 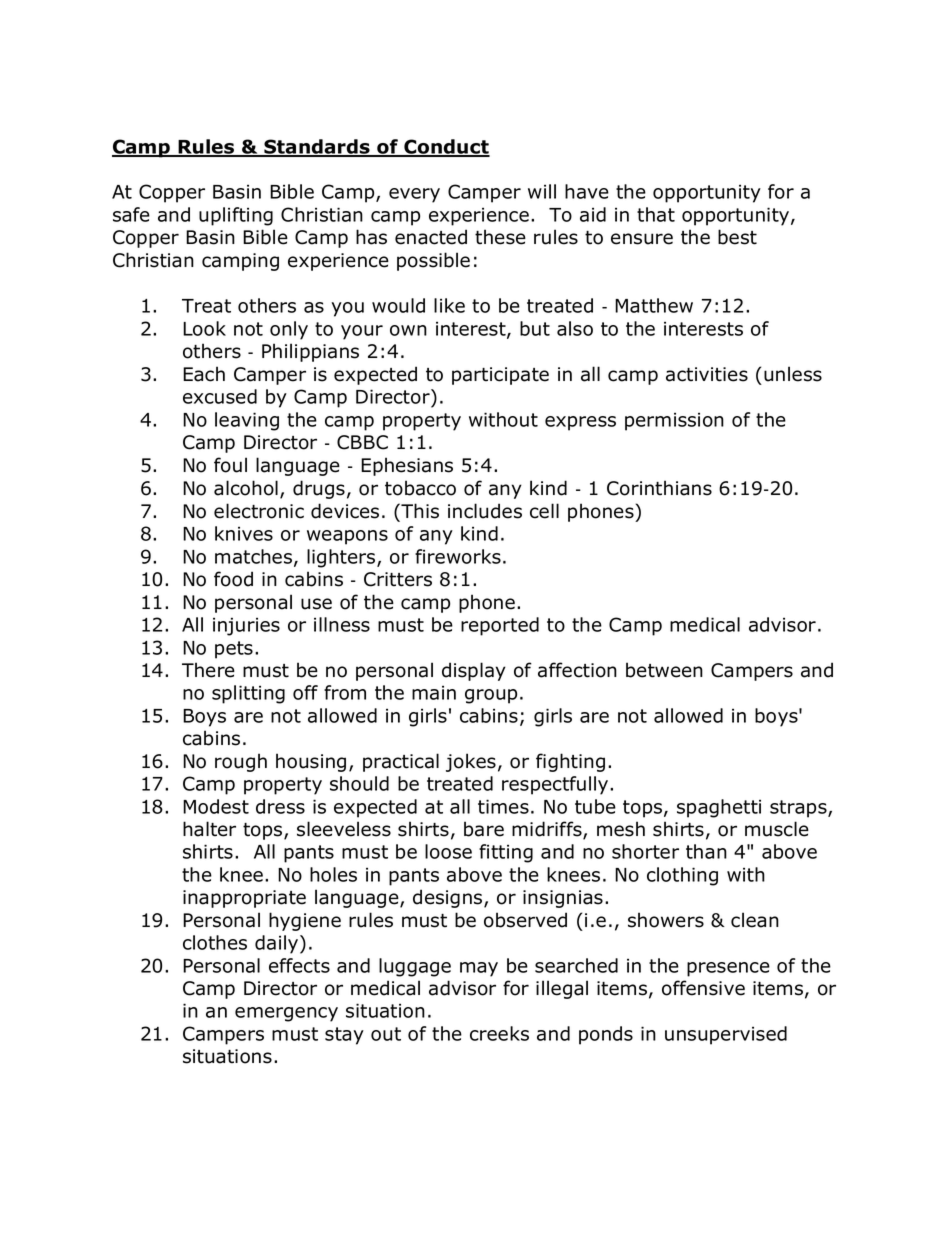 I want to click on emergency, so click(x=286, y=1014).
